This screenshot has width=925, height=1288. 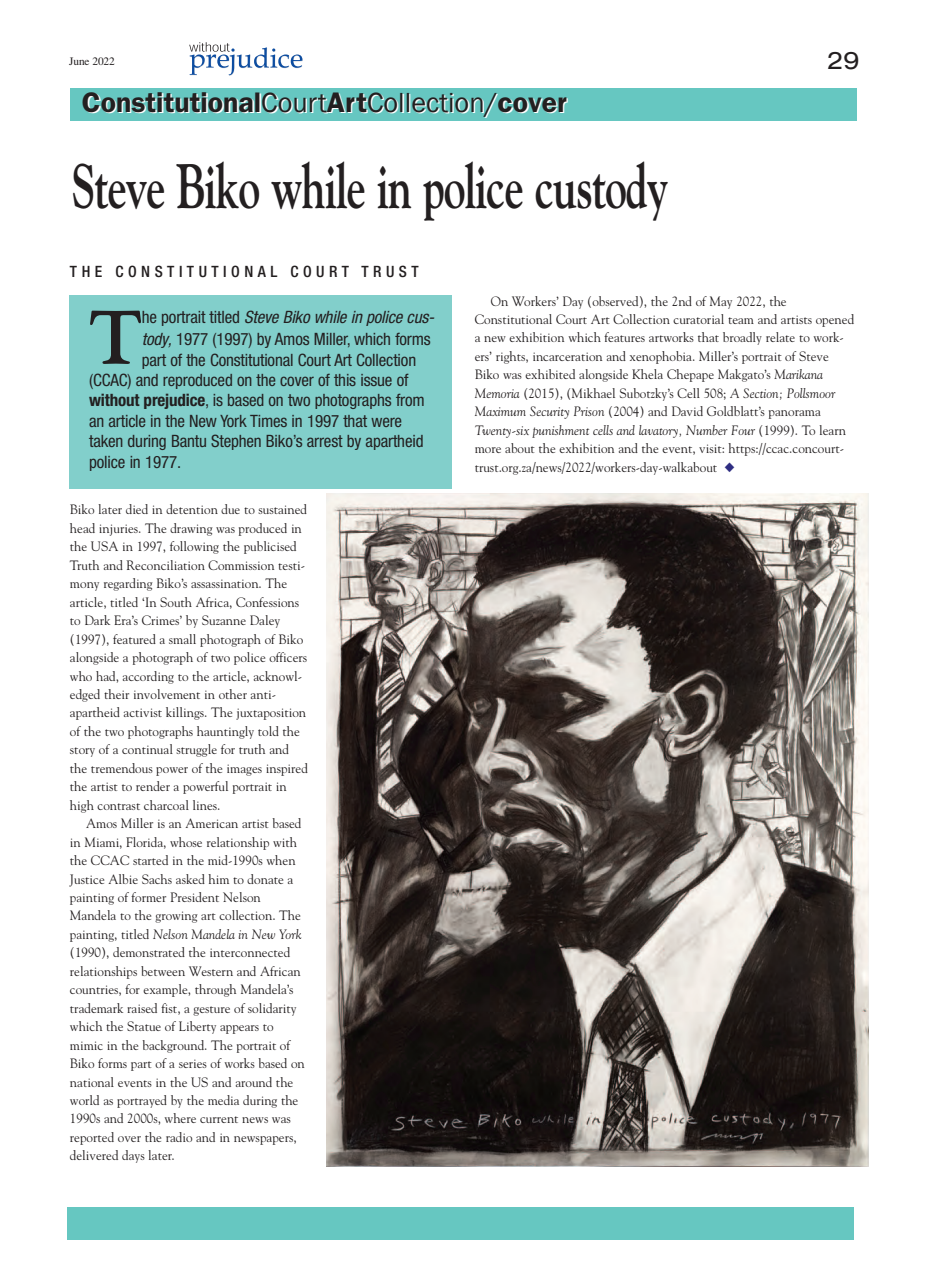 I want to click on May, so click(x=721, y=302).
